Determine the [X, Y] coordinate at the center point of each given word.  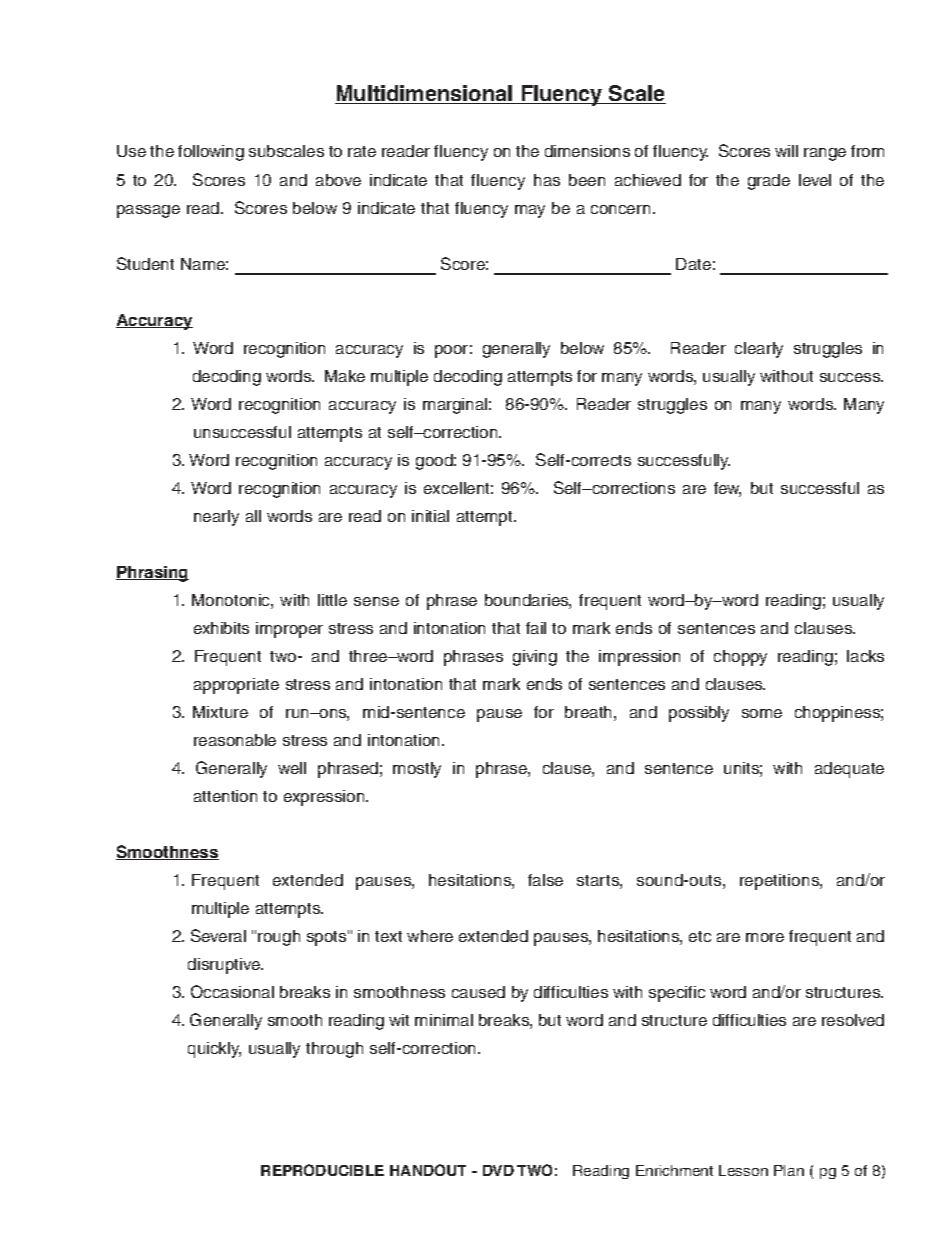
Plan [789, 1170]
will [786, 151]
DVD [498, 1170]
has [547, 180]
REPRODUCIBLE [322, 1170]
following [211, 153]
